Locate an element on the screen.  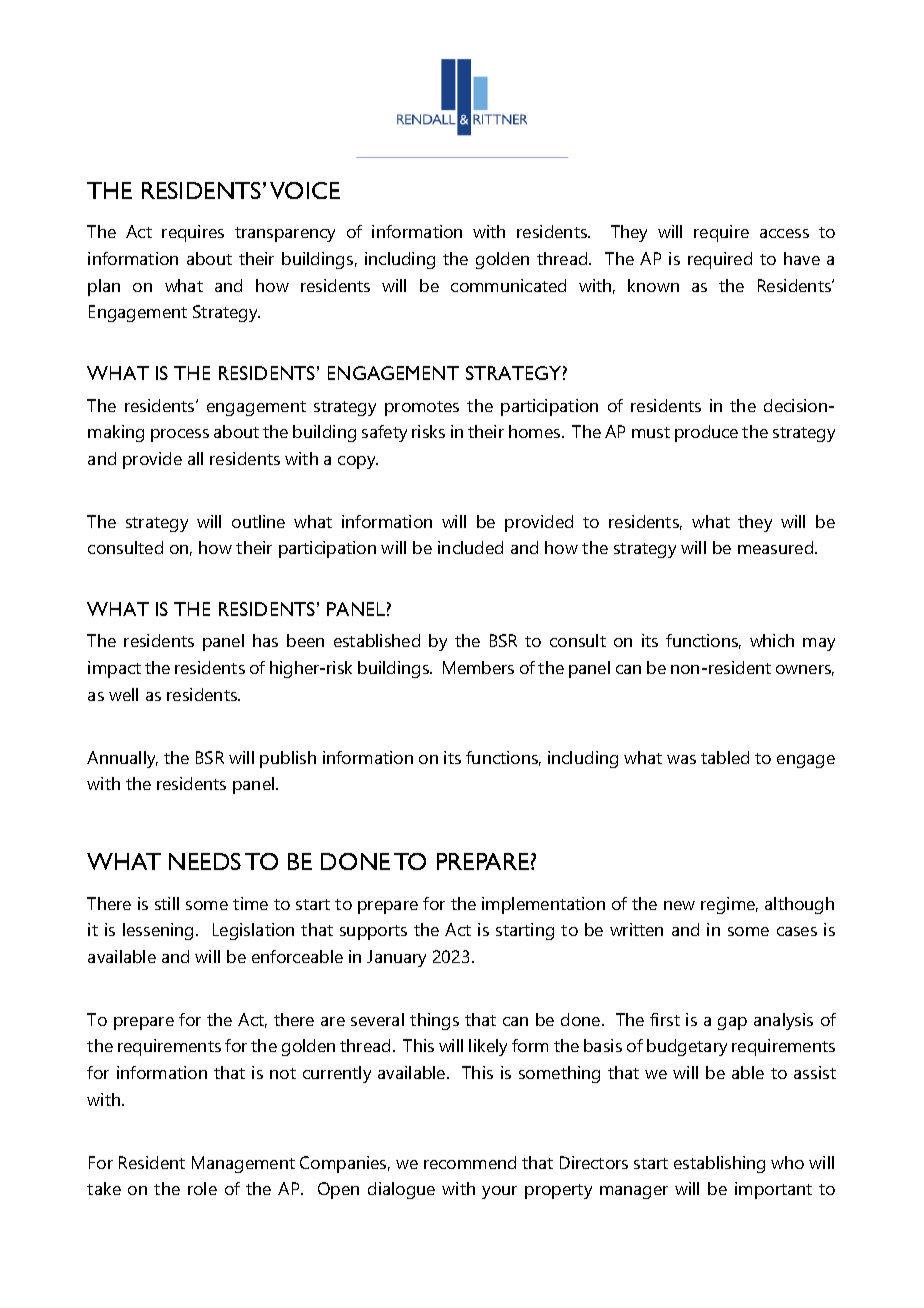
role is located at coordinates (202, 1188).
